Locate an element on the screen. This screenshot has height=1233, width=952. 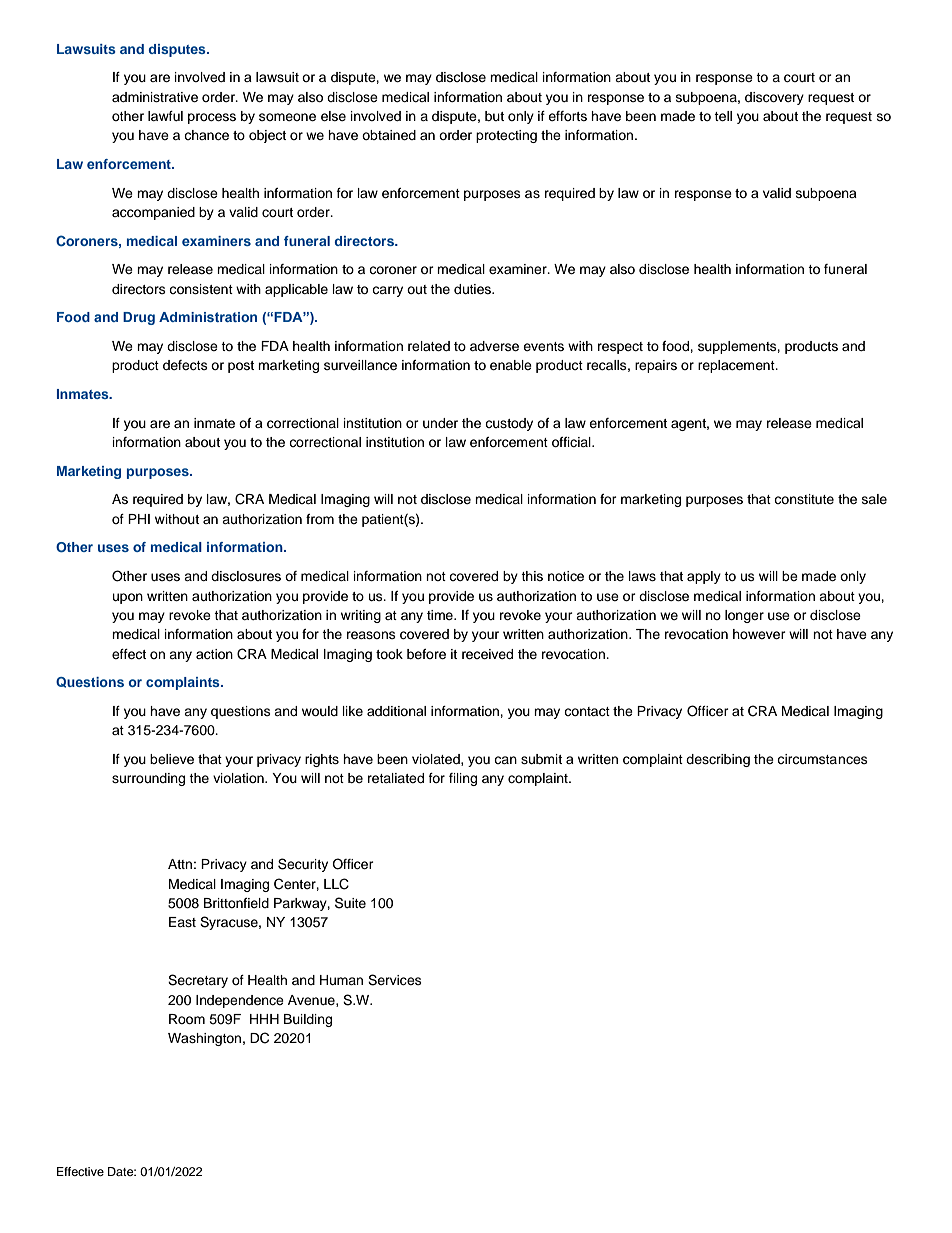
apply is located at coordinates (704, 577).
